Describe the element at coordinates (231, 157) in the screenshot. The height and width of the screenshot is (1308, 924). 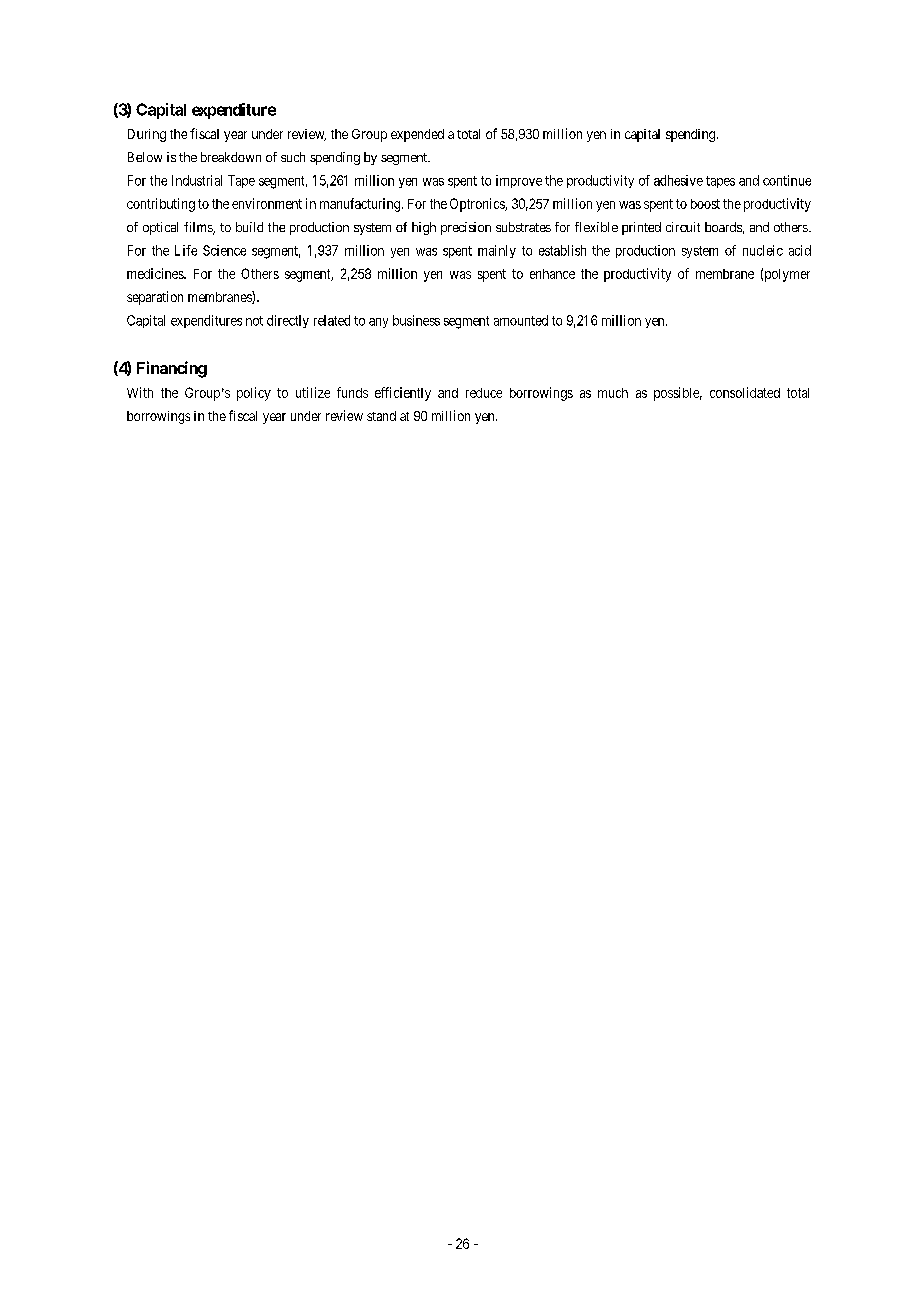
I see `breakdown` at that location.
